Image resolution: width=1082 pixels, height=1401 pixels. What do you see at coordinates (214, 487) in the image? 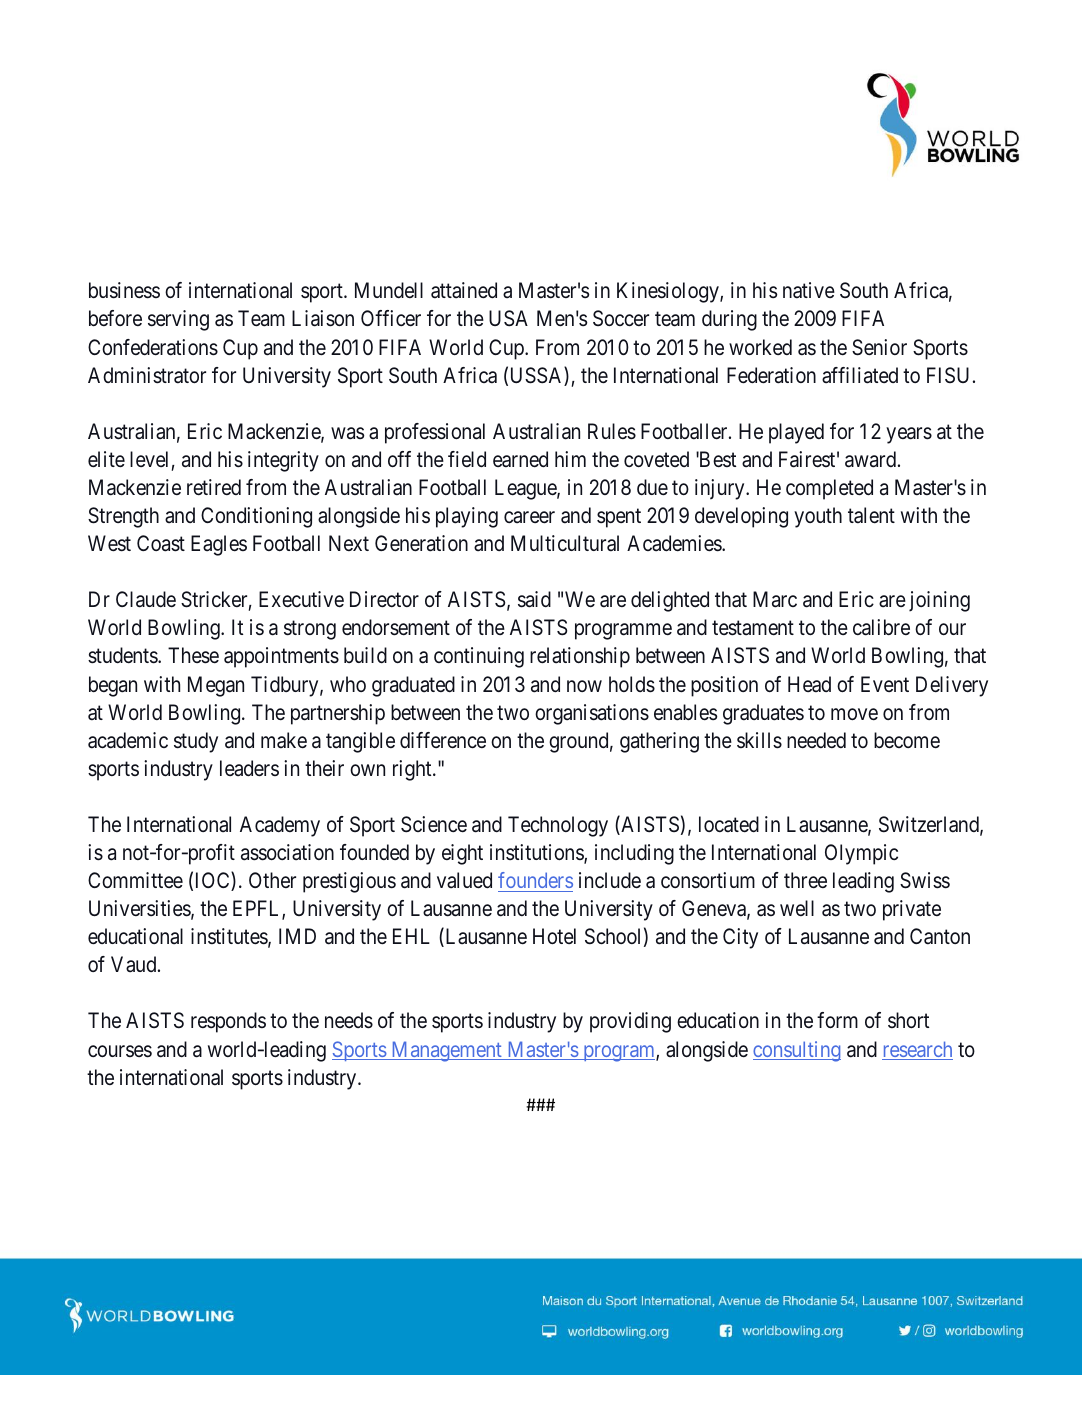
I see `retired` at bounding box center [214, 487].
